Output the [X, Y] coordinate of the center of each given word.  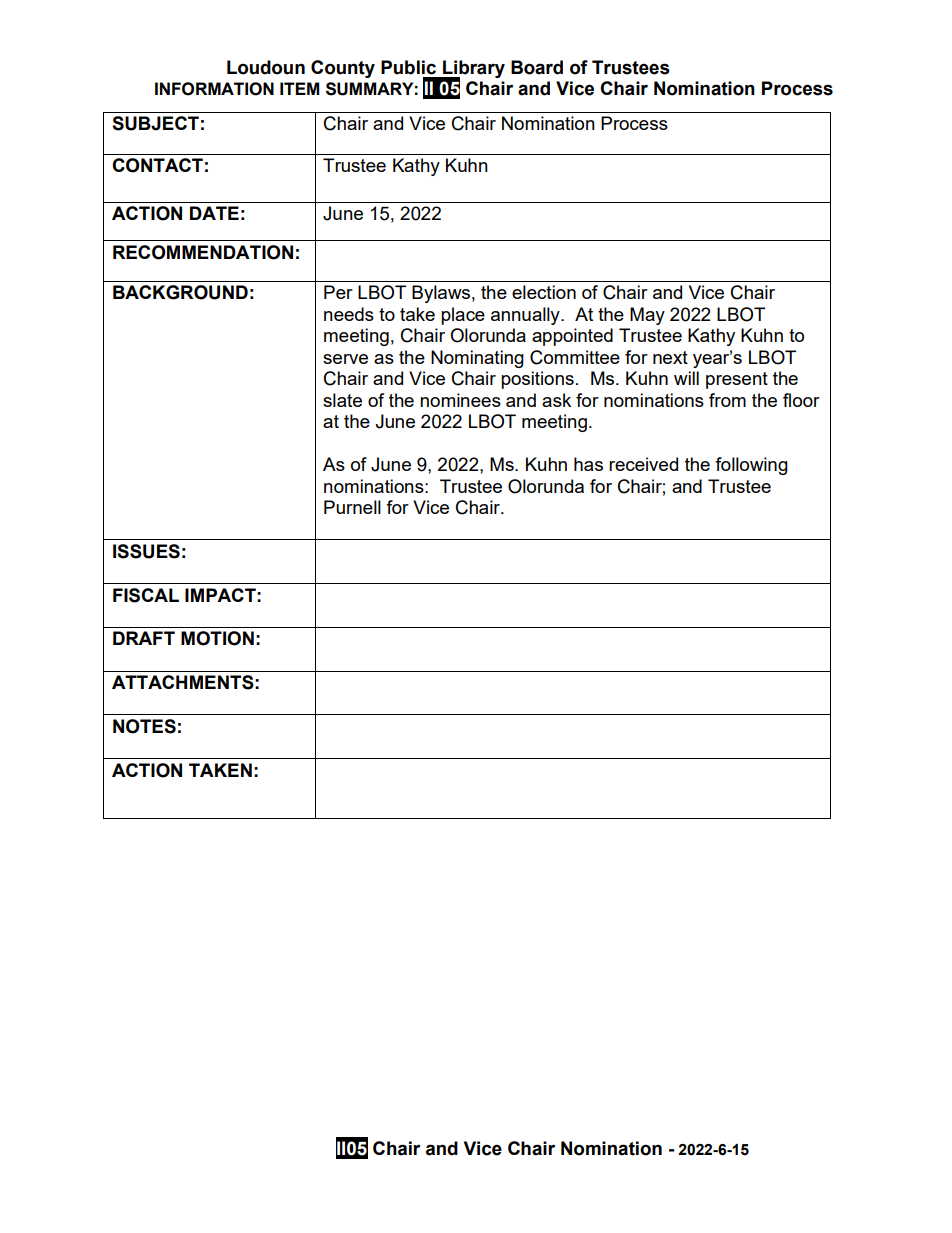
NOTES [144, 726]
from [727, 400]
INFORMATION [214, 89]
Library [473, 70]
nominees [460, 400]
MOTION [217, 638]
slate [342, 400]
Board [537, 67]
